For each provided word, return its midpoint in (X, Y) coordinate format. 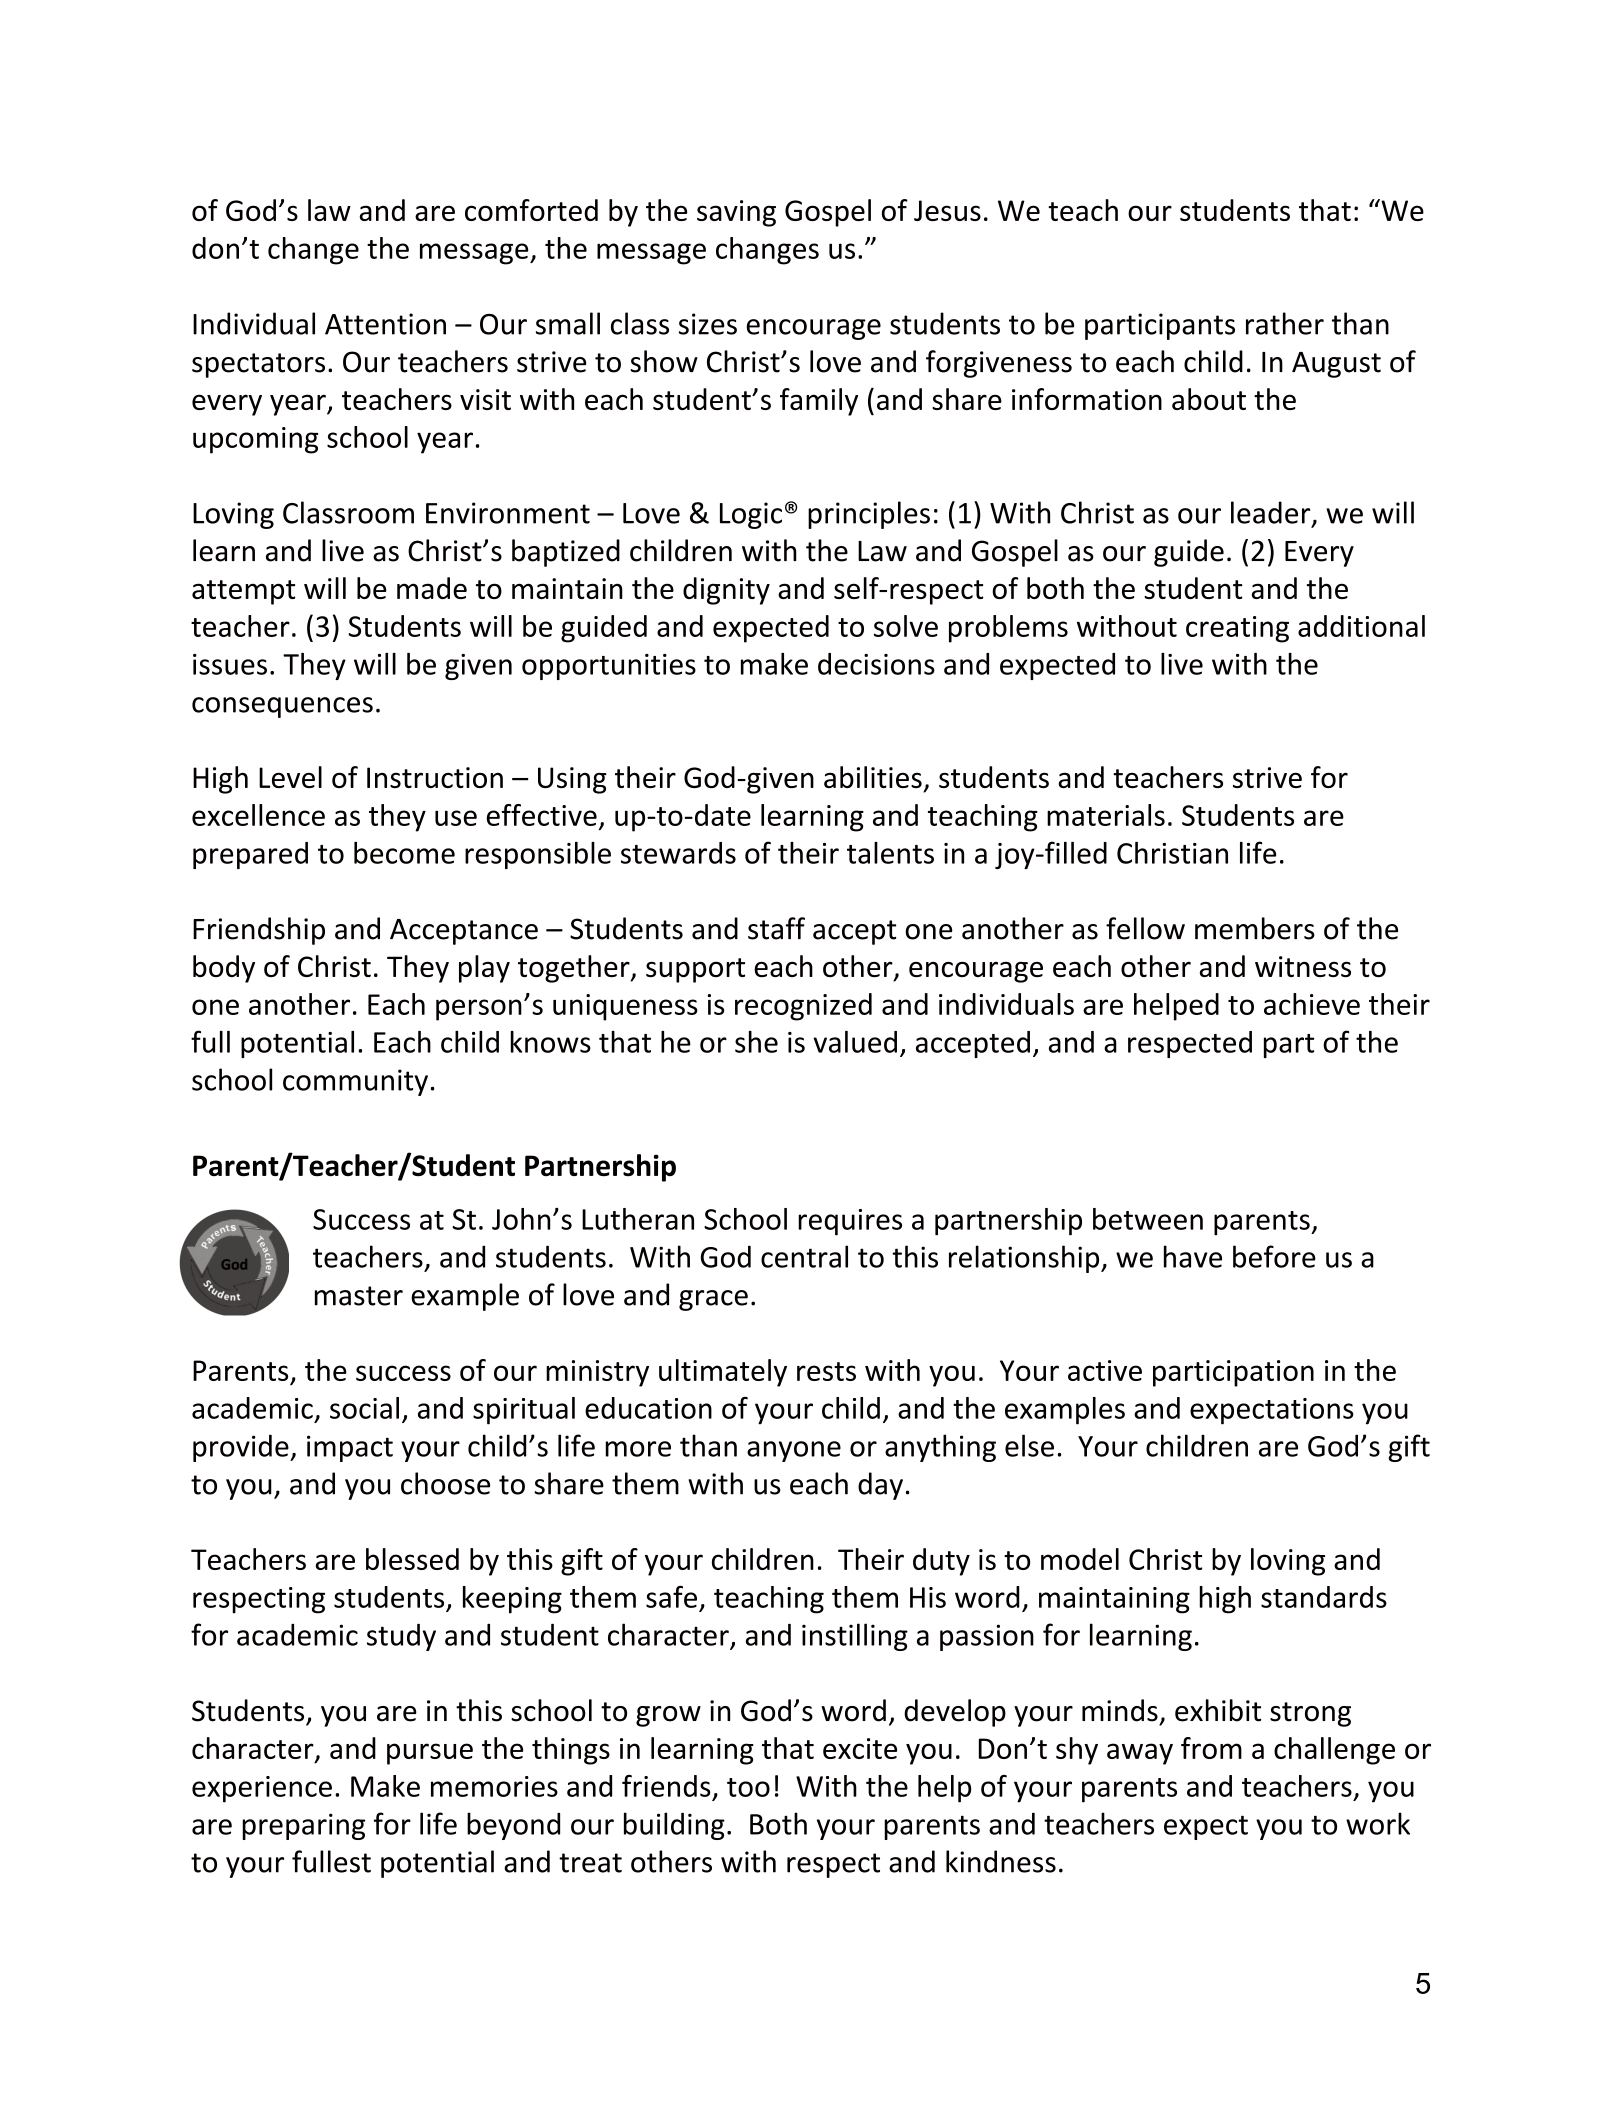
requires (850, 1222)
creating (1237, 629)
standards (1324, 1597)
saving (736, 213)
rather (1285, 323)
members (1255, 928)
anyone (794, 1451)
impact (350, 1448)
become (404, 853)
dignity (726, 591)
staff (776, 928)
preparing (303, 1826)
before (1274, 1256)
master (359, 1296)
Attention (385, 324)
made (432, 588)
